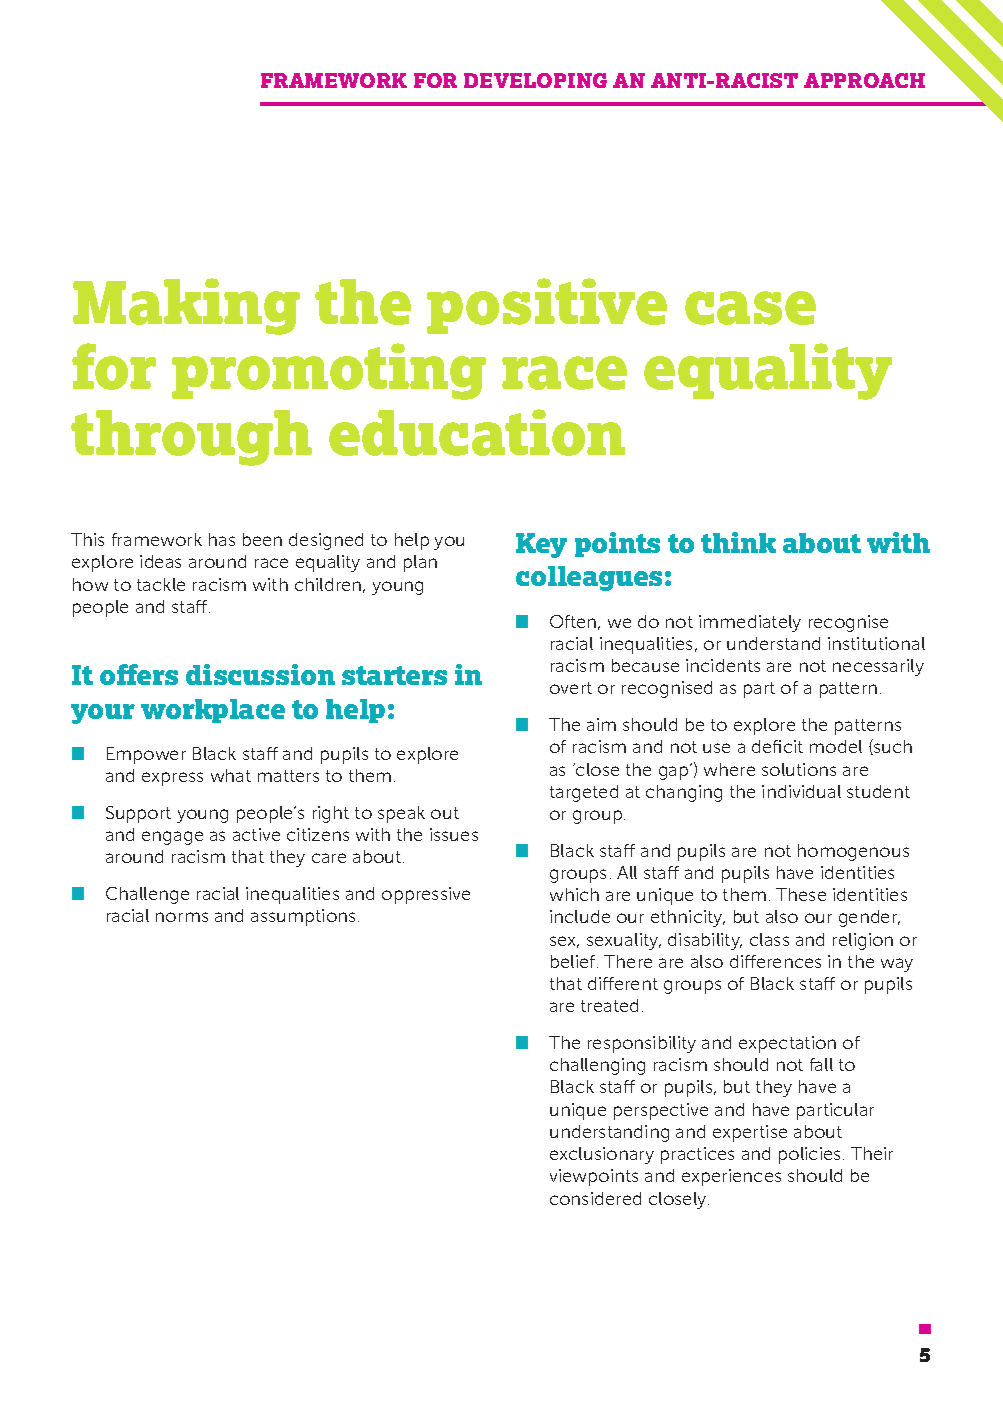  I want to click on overt, so click(571, 688).
